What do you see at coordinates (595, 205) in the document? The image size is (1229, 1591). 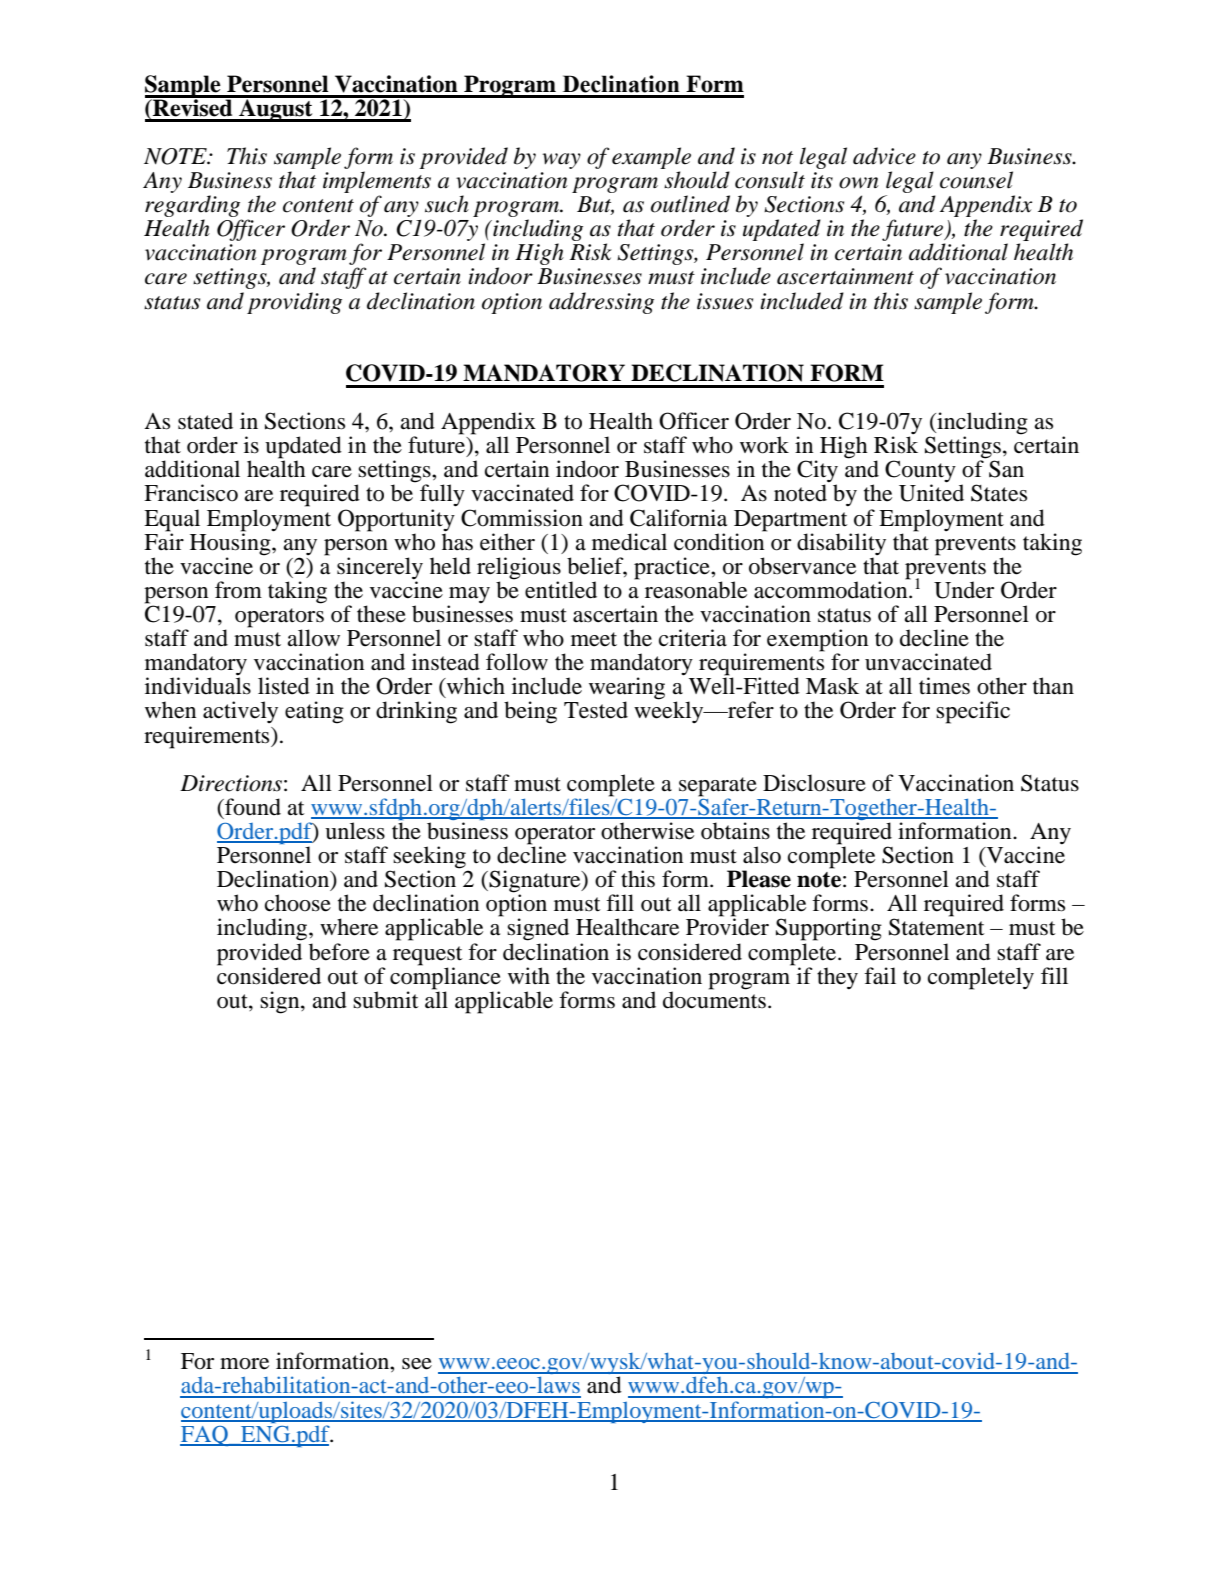 I see `But` at bounding box center [595, 205].
